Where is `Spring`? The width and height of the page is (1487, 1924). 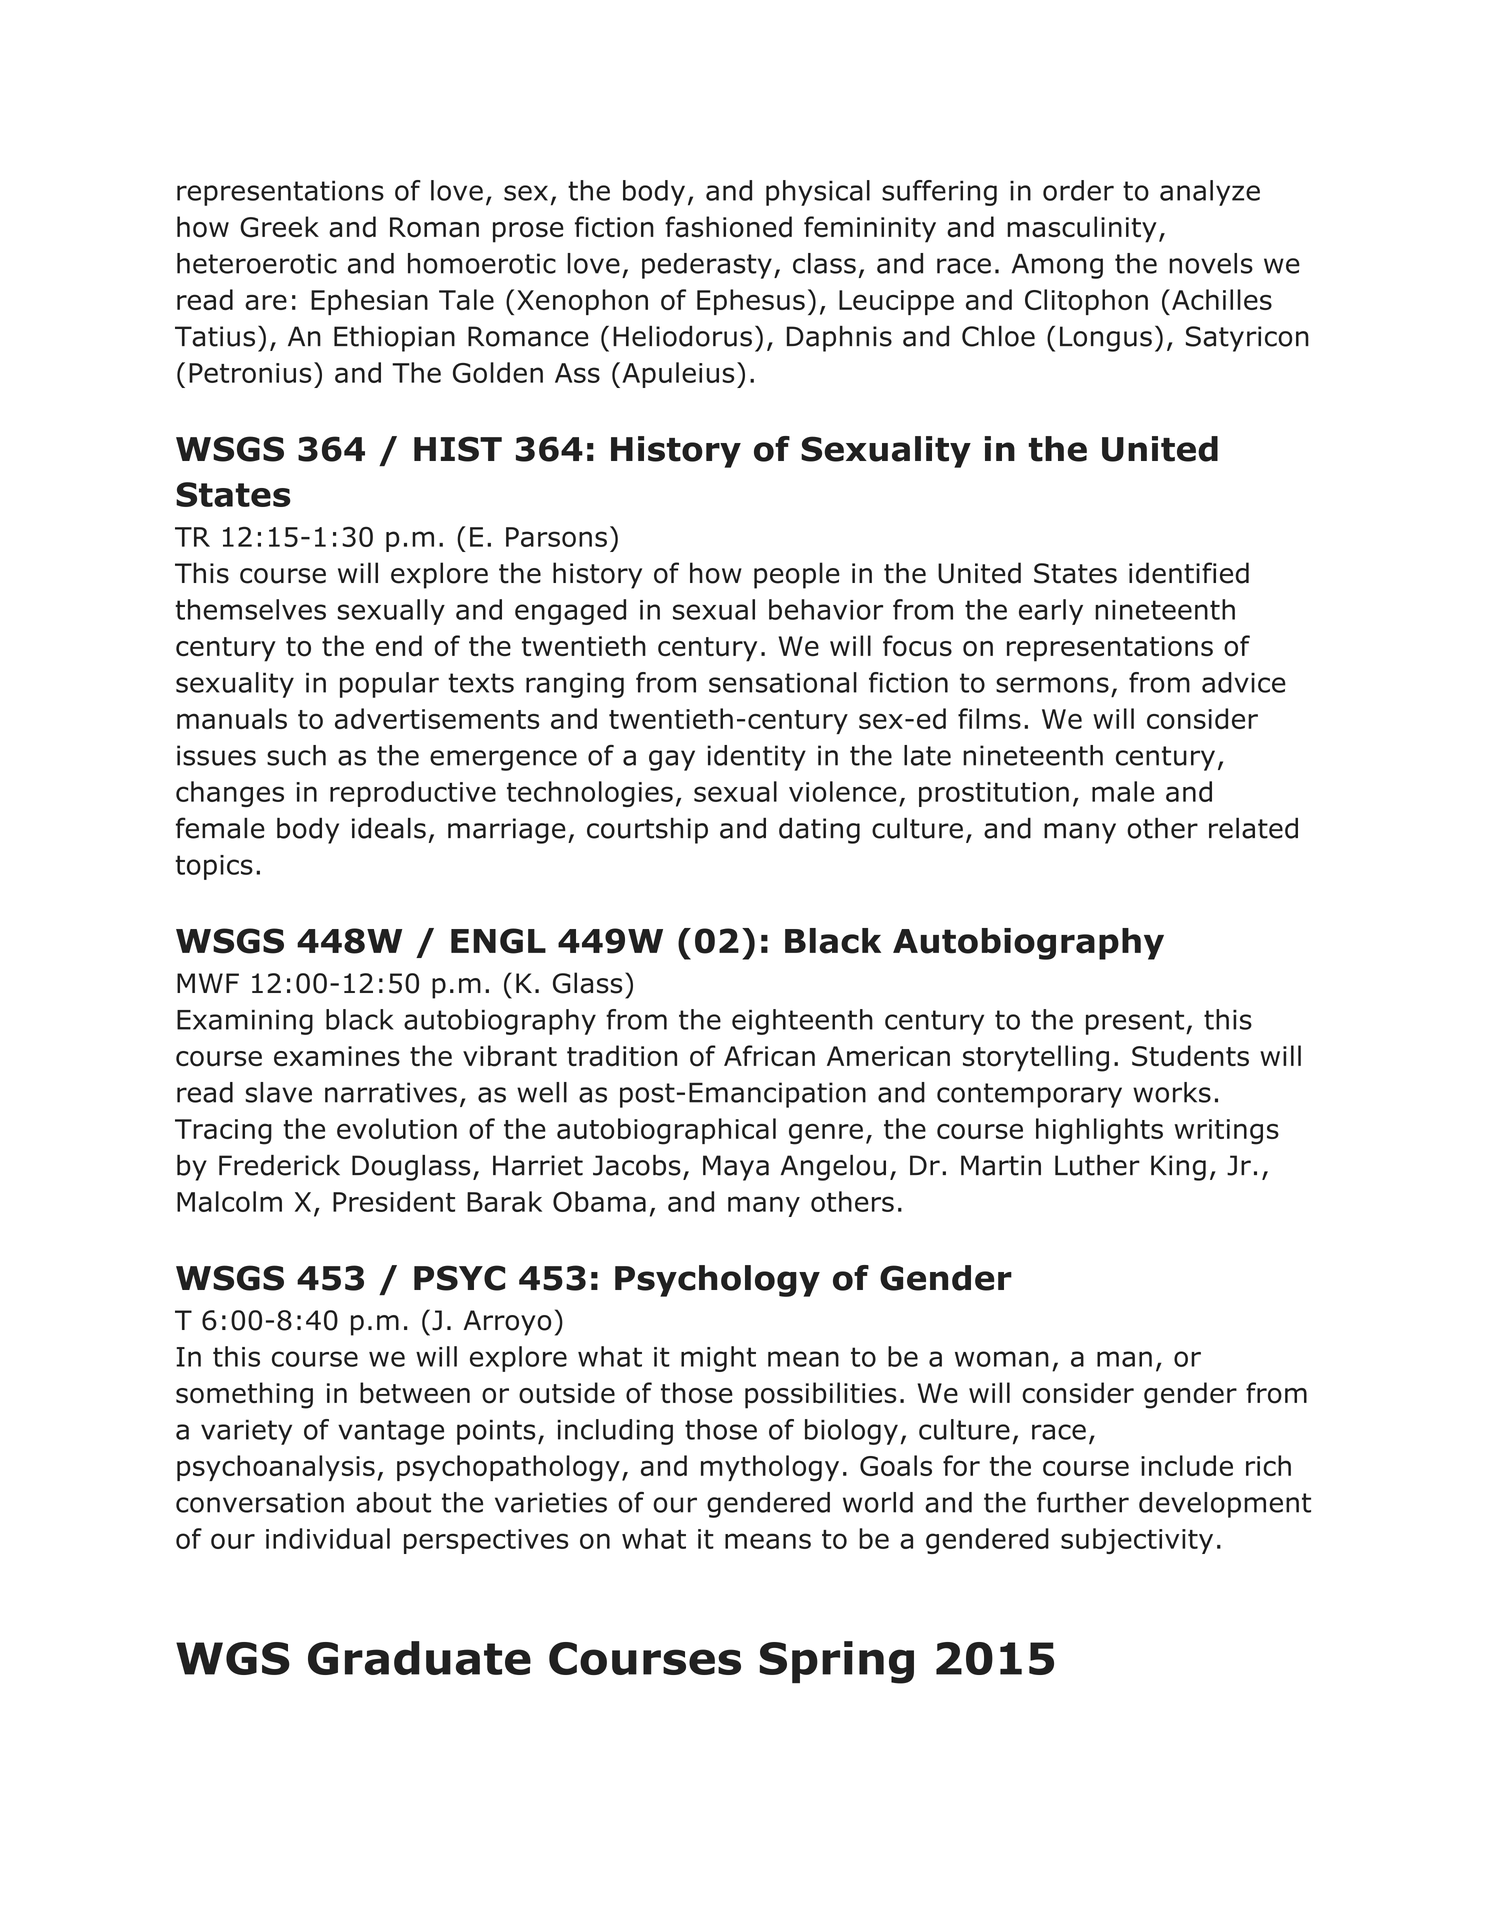
Spring is located at coordinates (836, 1662).
